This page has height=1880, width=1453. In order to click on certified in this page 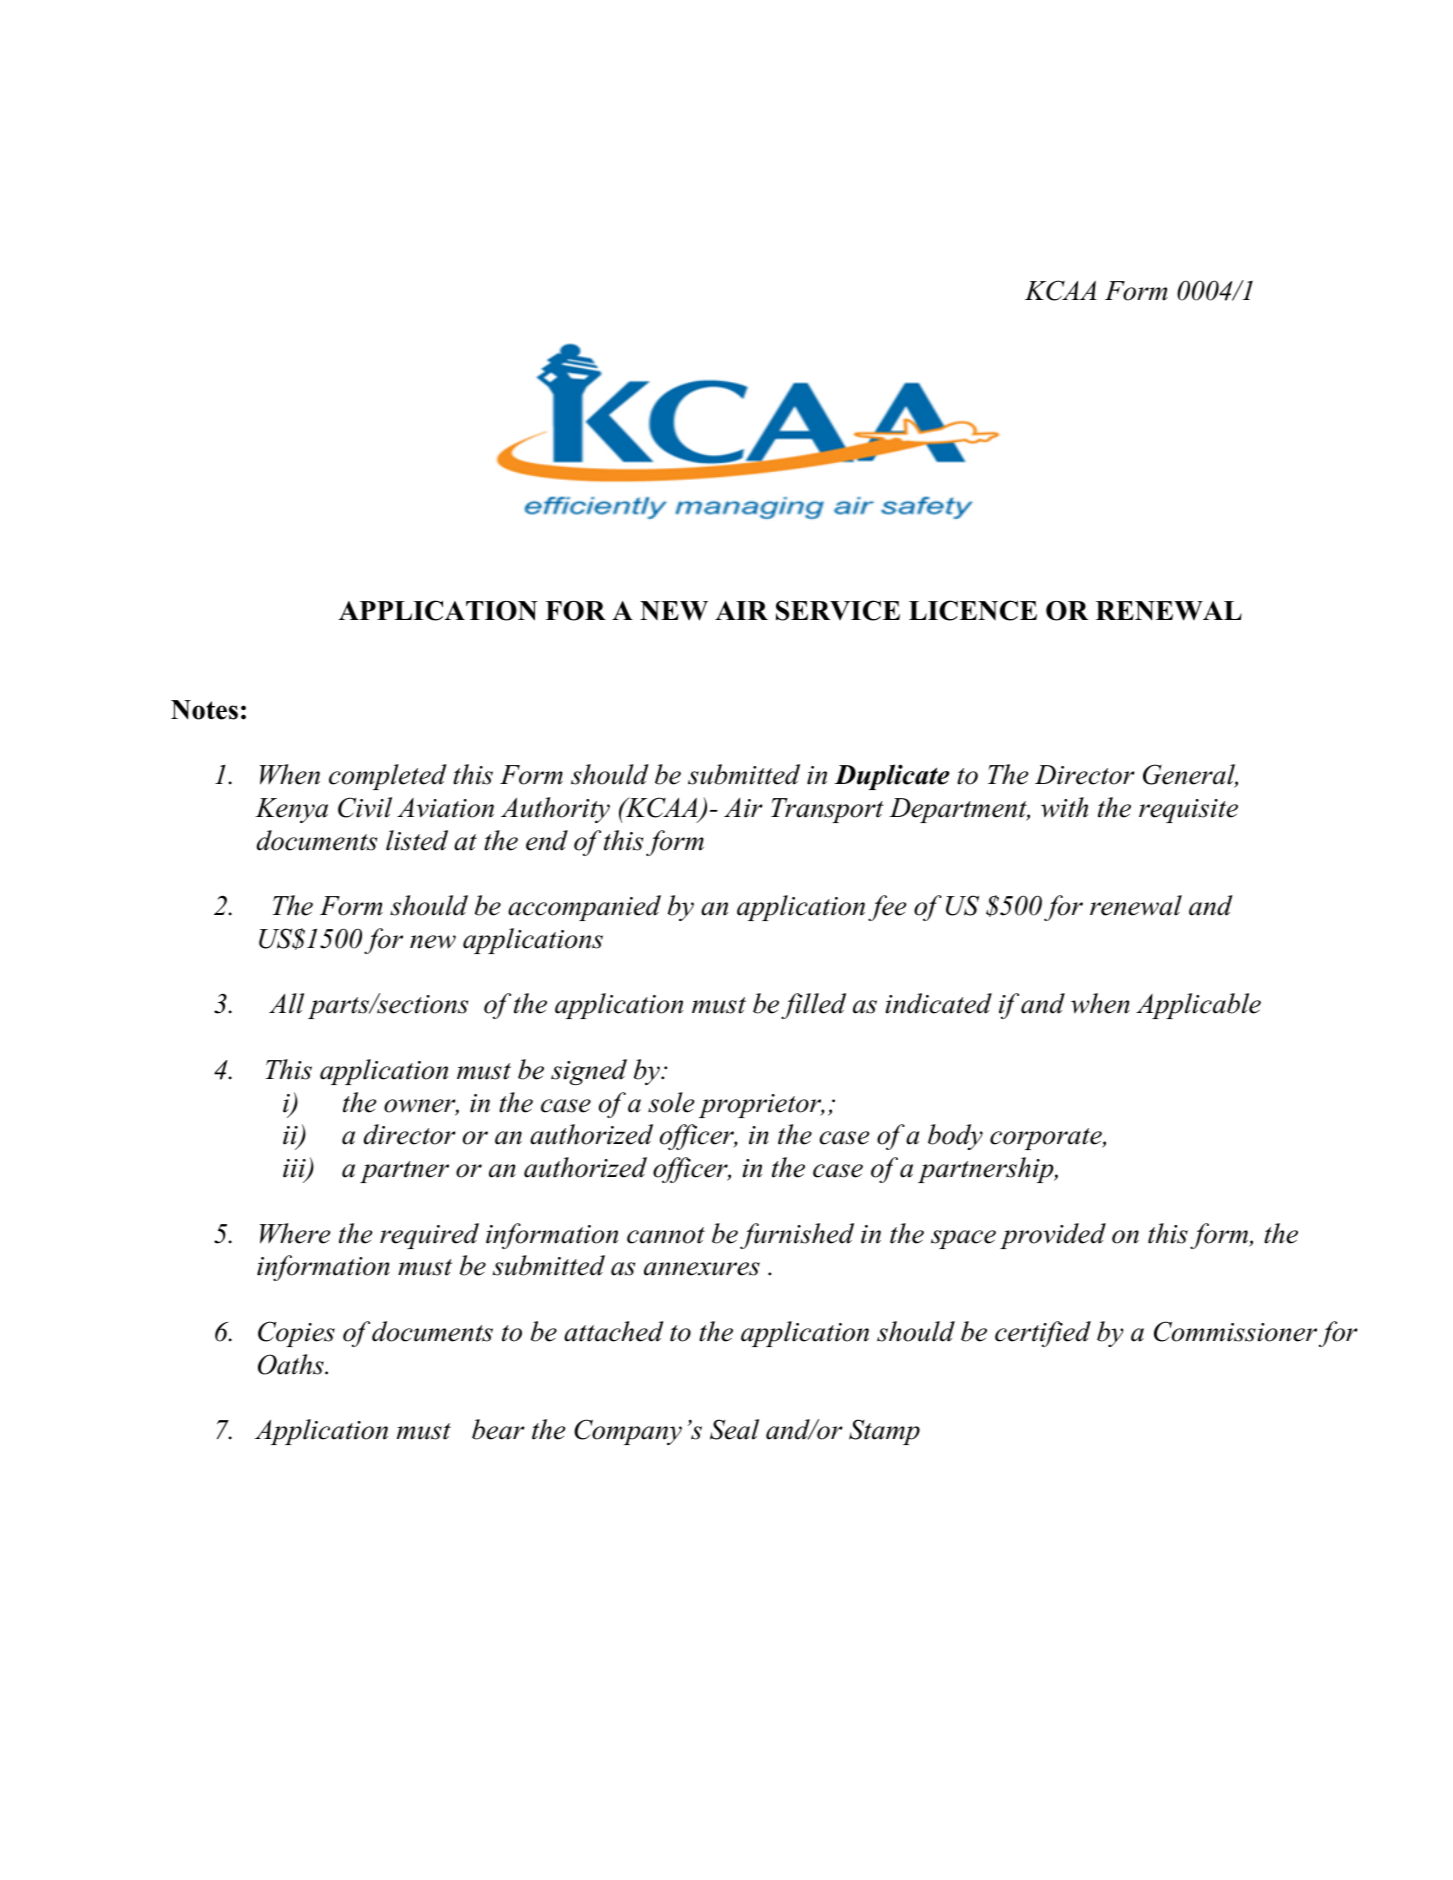, I will do `click(1043, 1334)`.
